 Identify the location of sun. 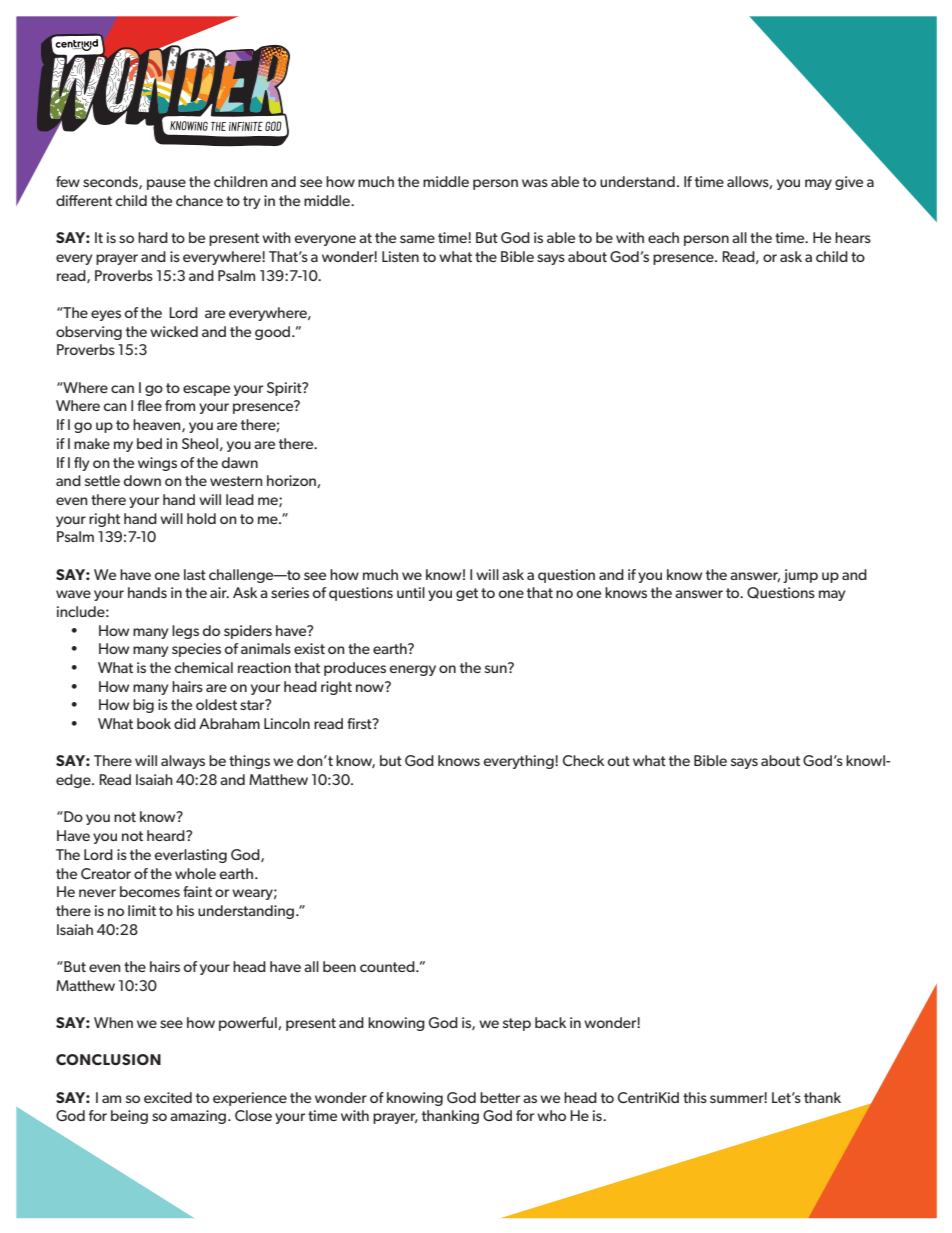
(497, 668).
